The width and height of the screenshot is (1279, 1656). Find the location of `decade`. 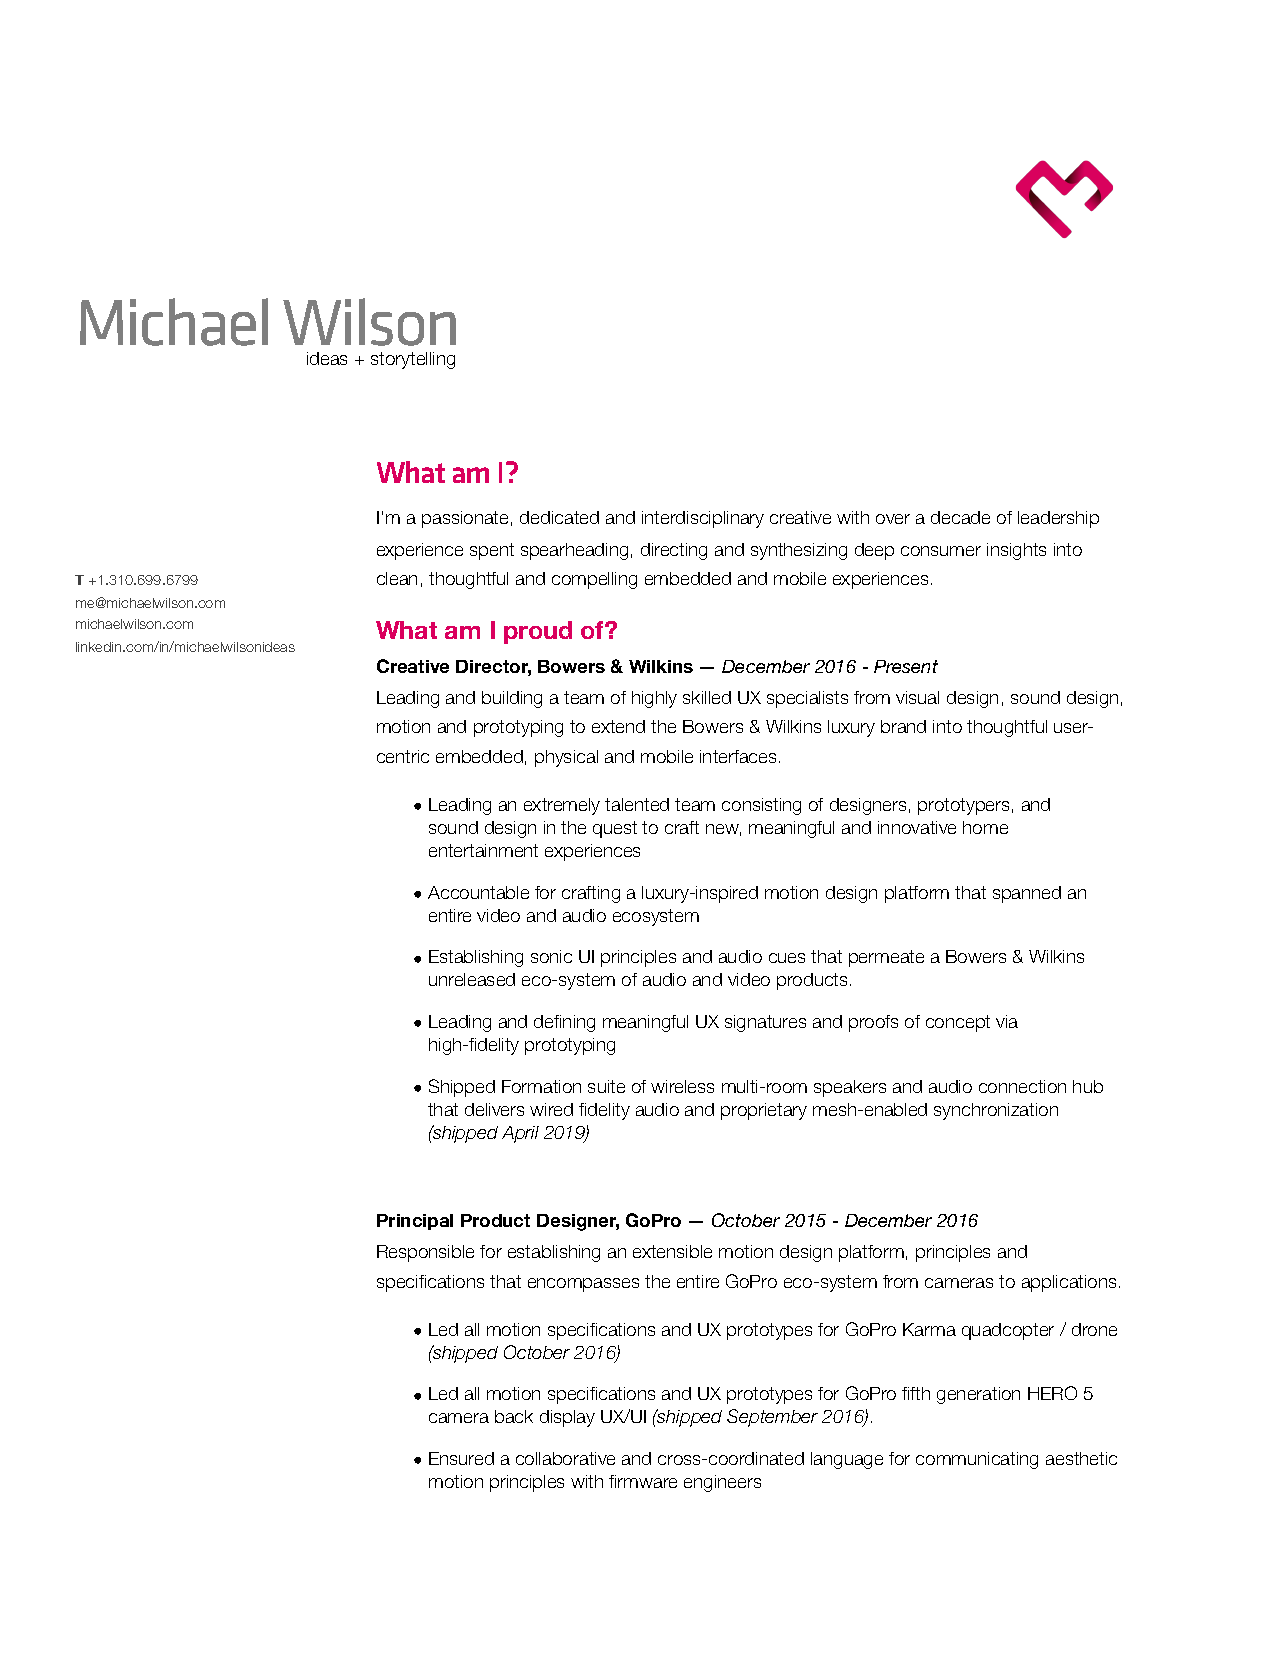

decade is located at coordinates (960, 517).
